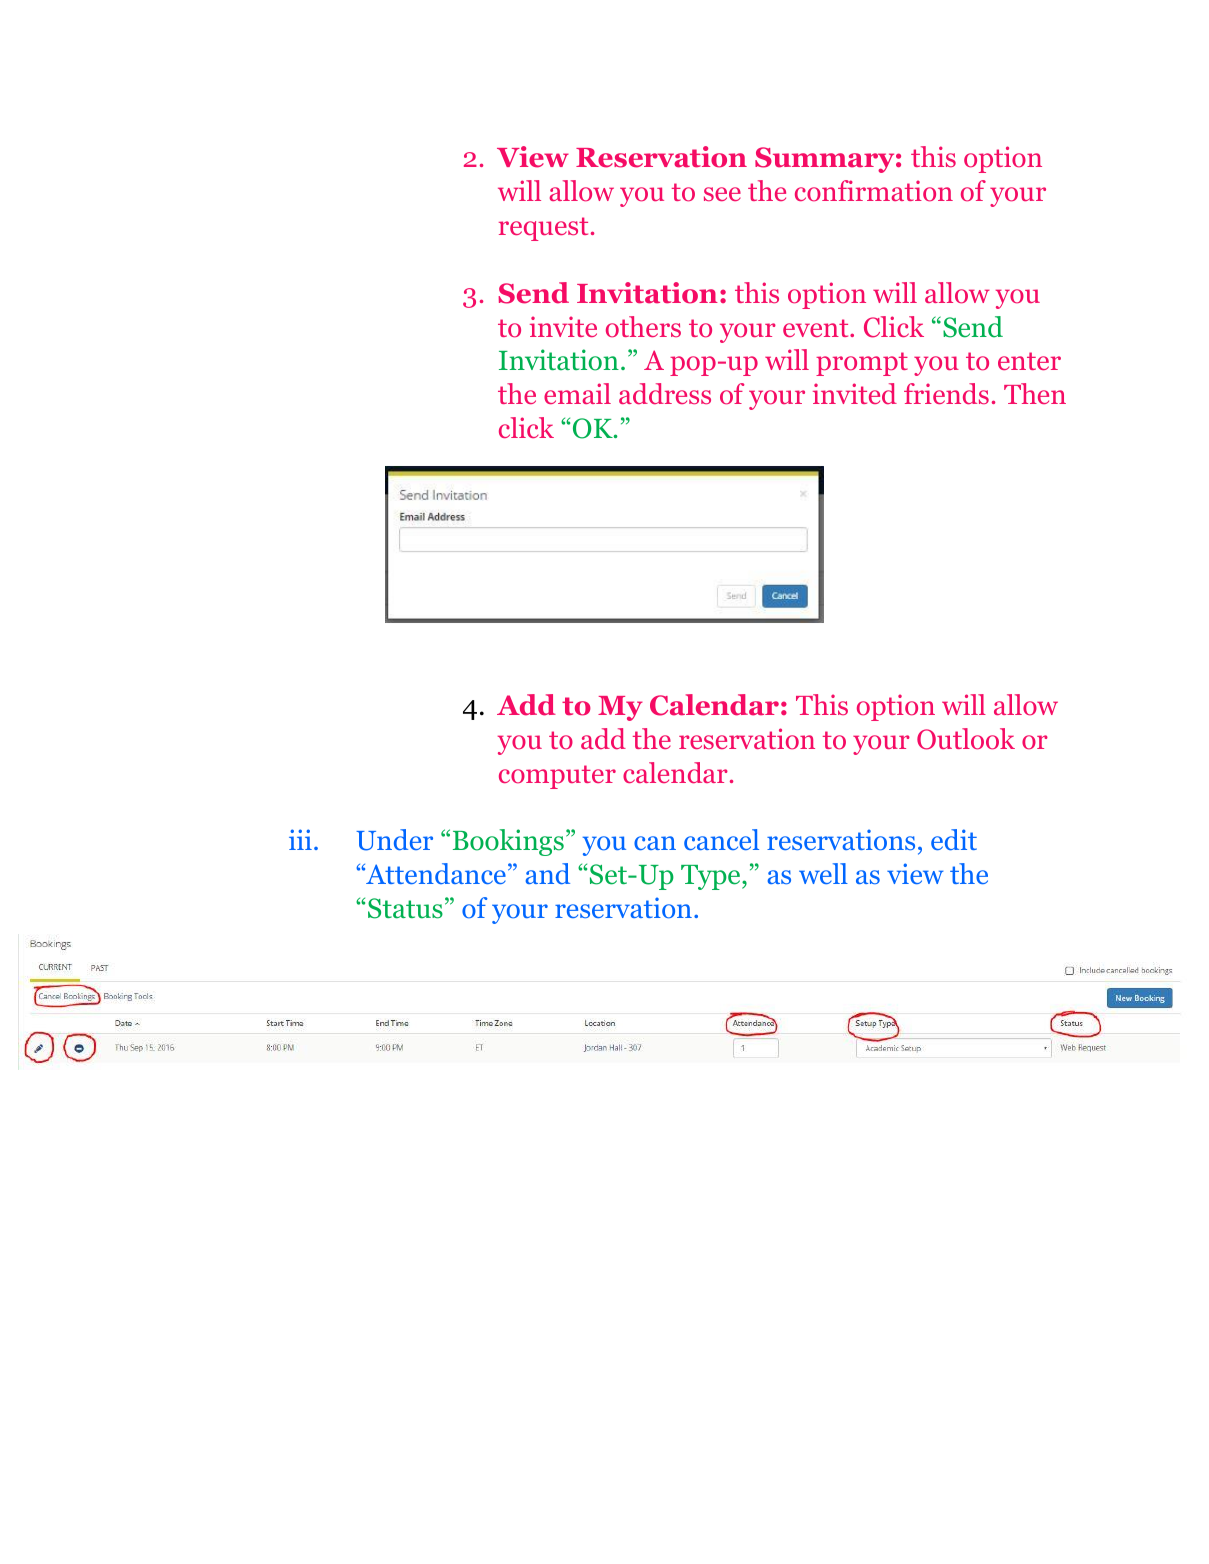  Describe the element at coordinates (874, 191) in the image. I see `confirmation` at that location.
